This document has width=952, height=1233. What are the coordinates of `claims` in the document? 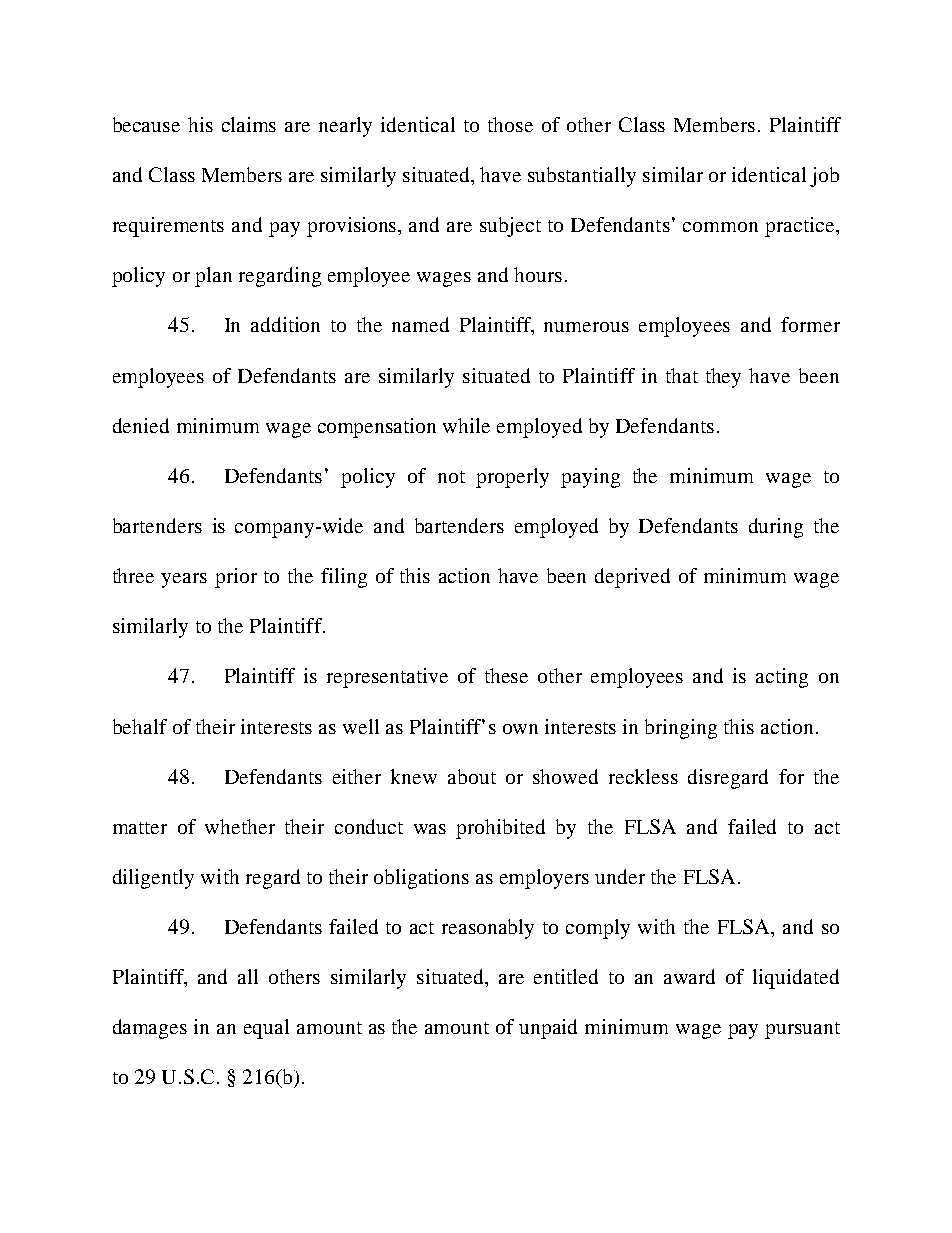 It's located at (249, 124).
